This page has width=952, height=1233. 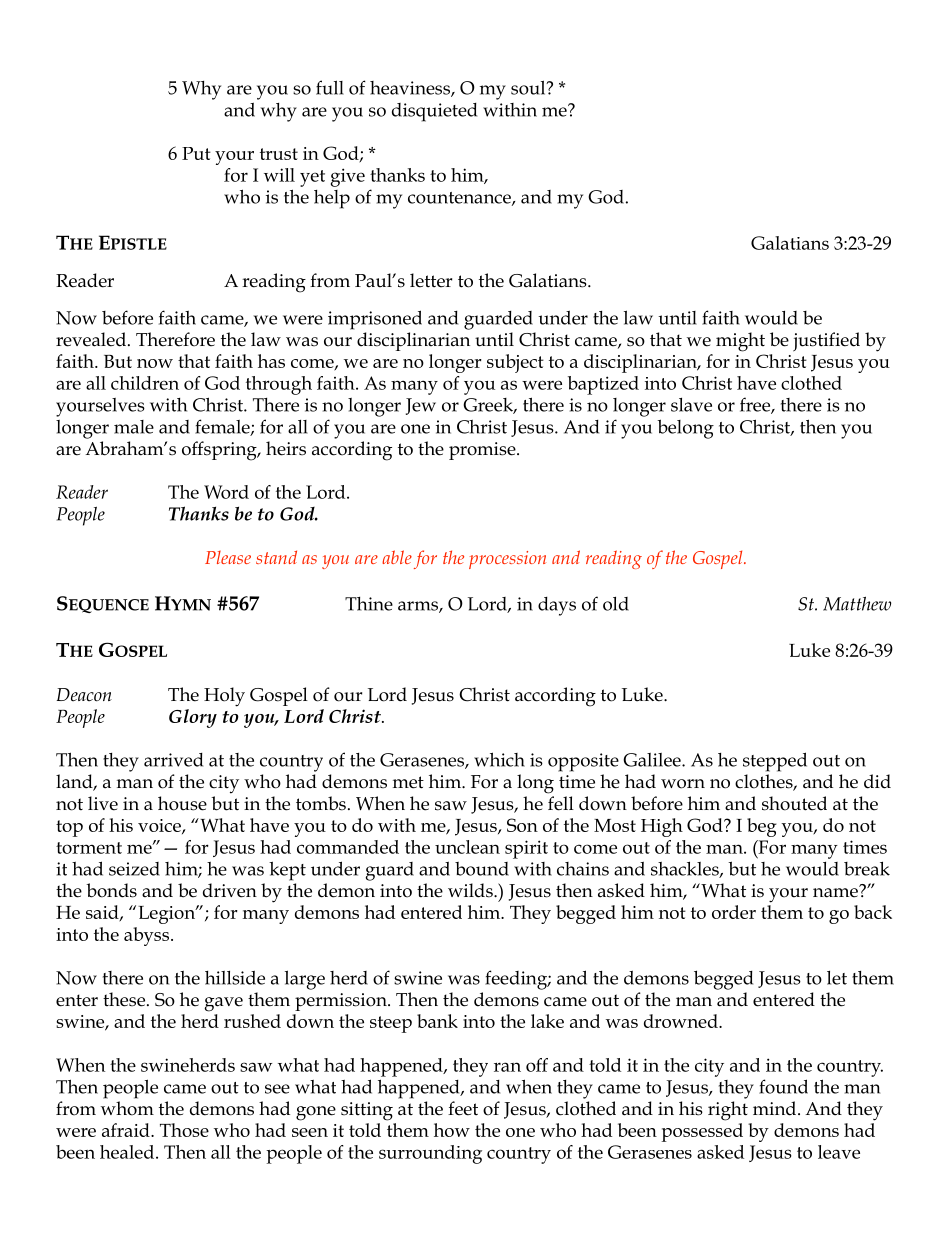 What do you see at coordinates (740, 342) in the page?
I see `might` at bounding box center [740, 342].
